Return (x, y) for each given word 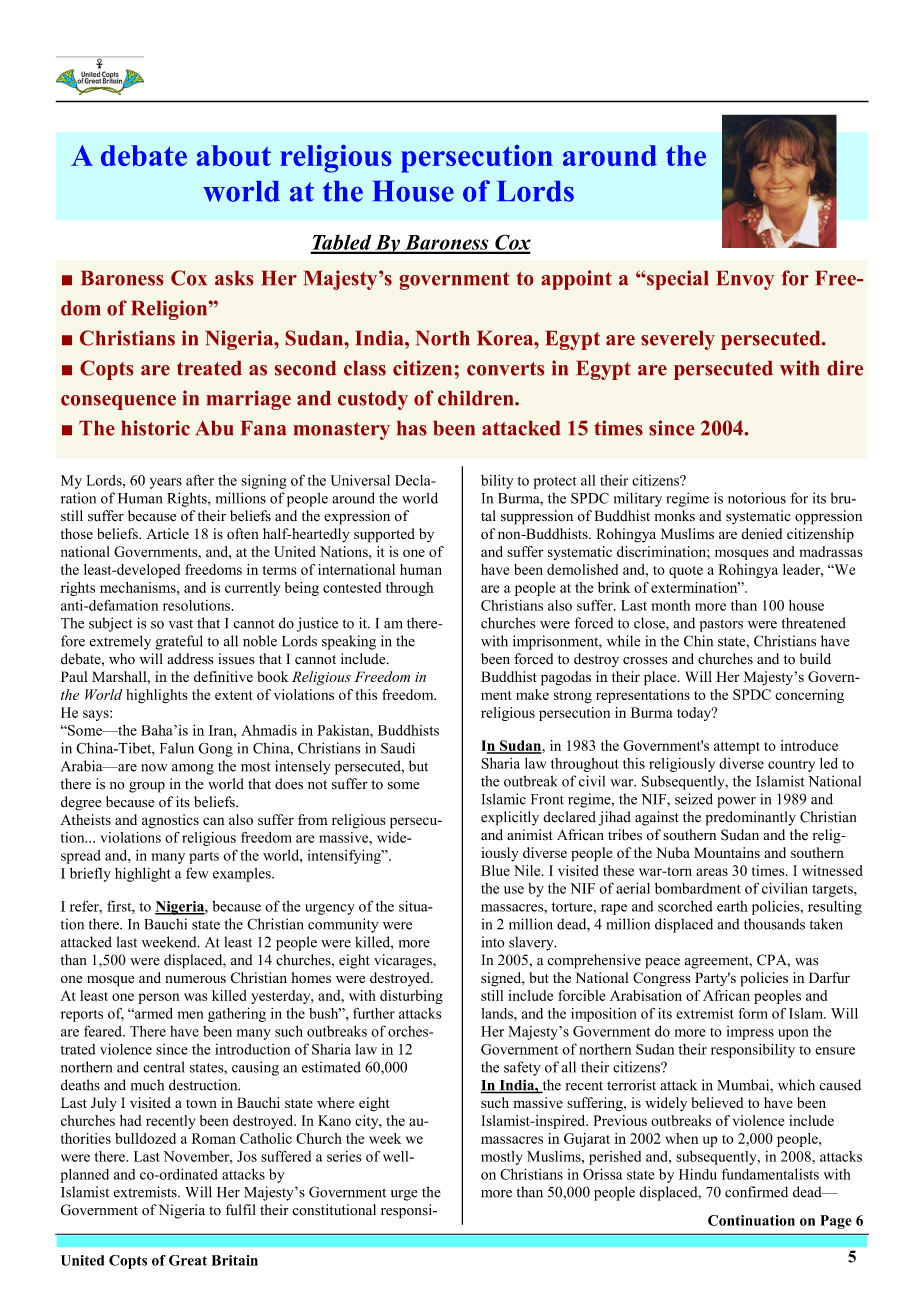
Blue (495, 870)
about (234, 155)
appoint (576, 280)
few (197, 873)
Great (188, 1260)
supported (384, 535)
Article (167, 533)
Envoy (745, 280)
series (344, 1156)
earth (732, 906)
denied (761, 533)
